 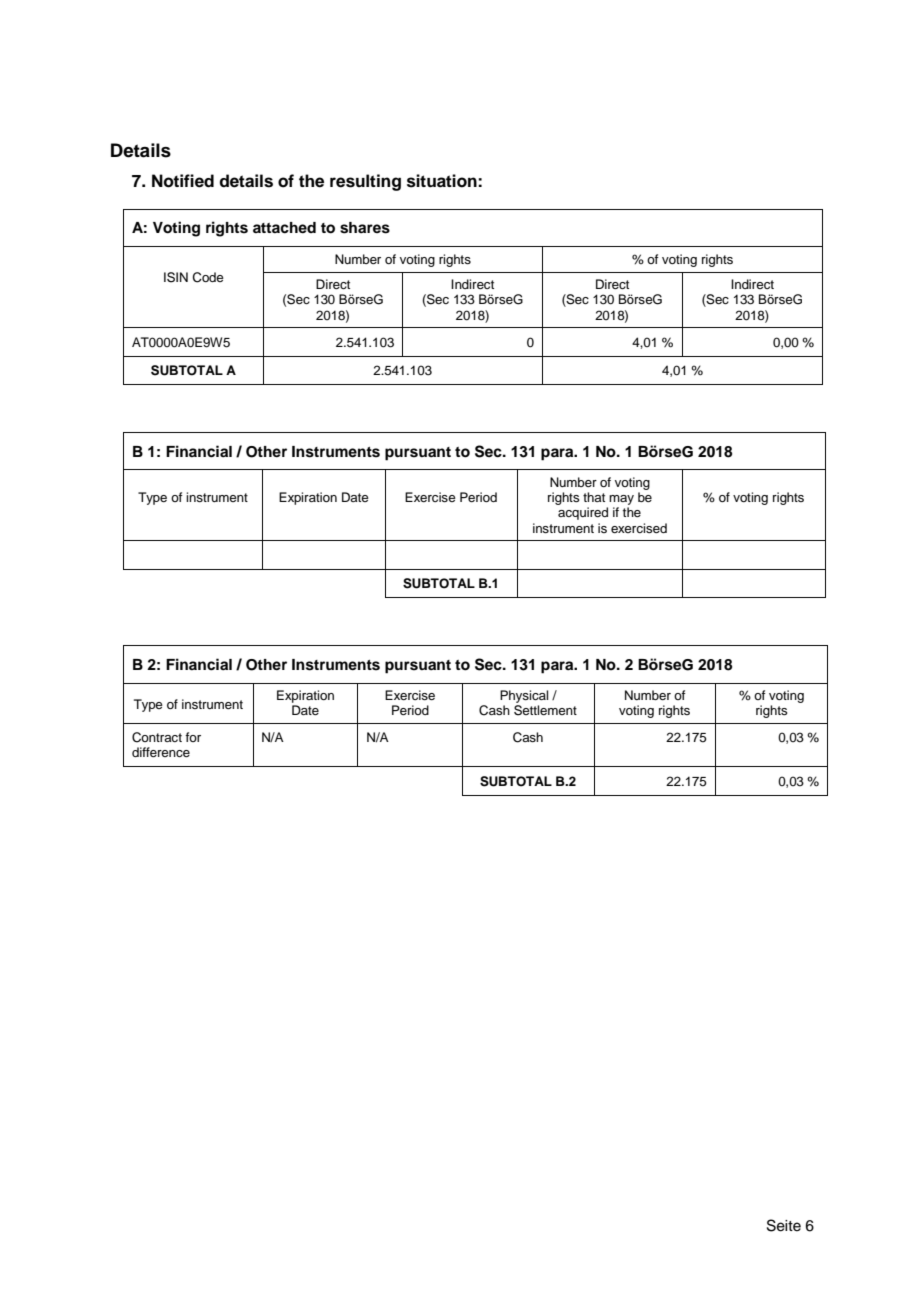 I want to click on may, so click(x=621, y=501).
